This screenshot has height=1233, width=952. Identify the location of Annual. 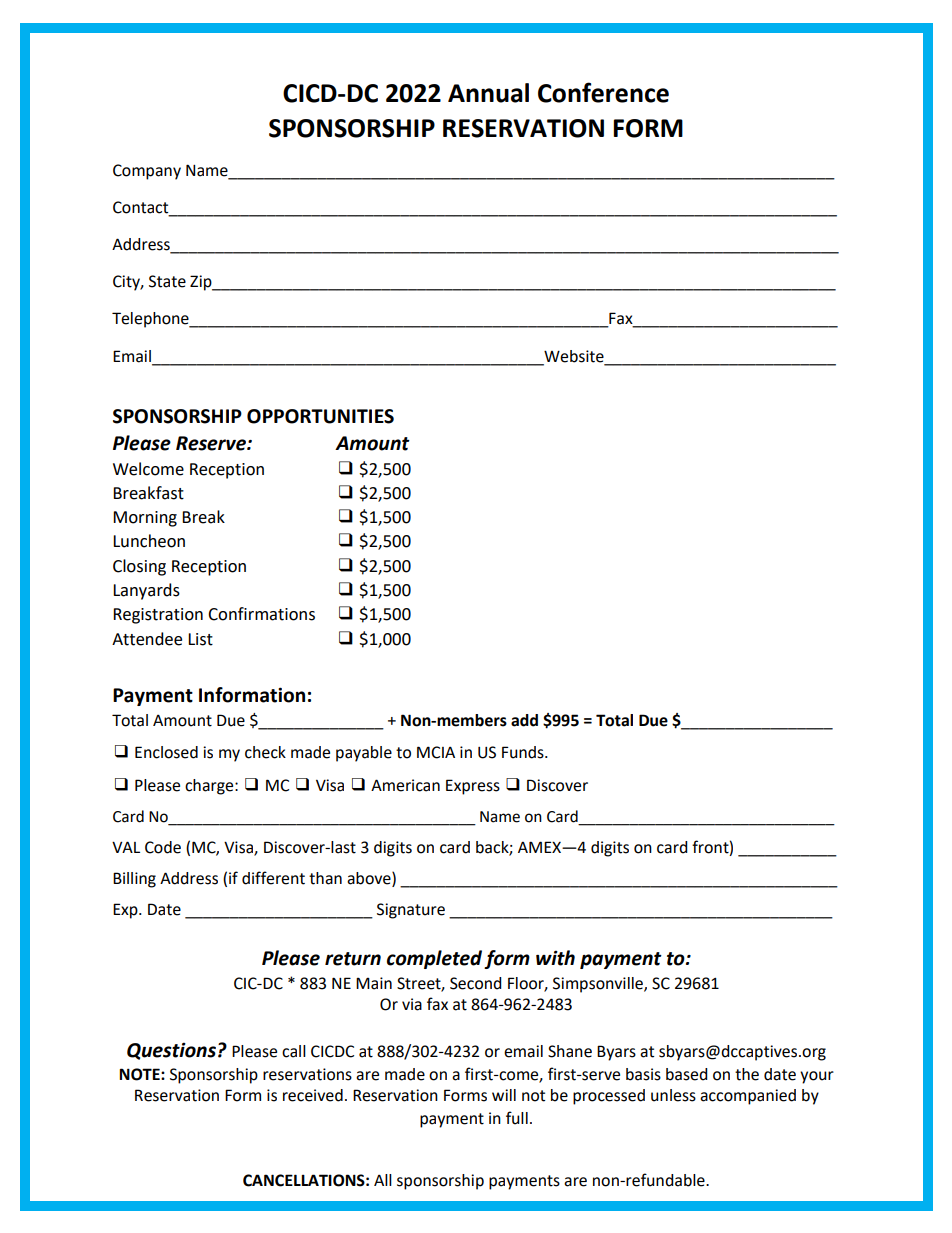
(488, 93).
